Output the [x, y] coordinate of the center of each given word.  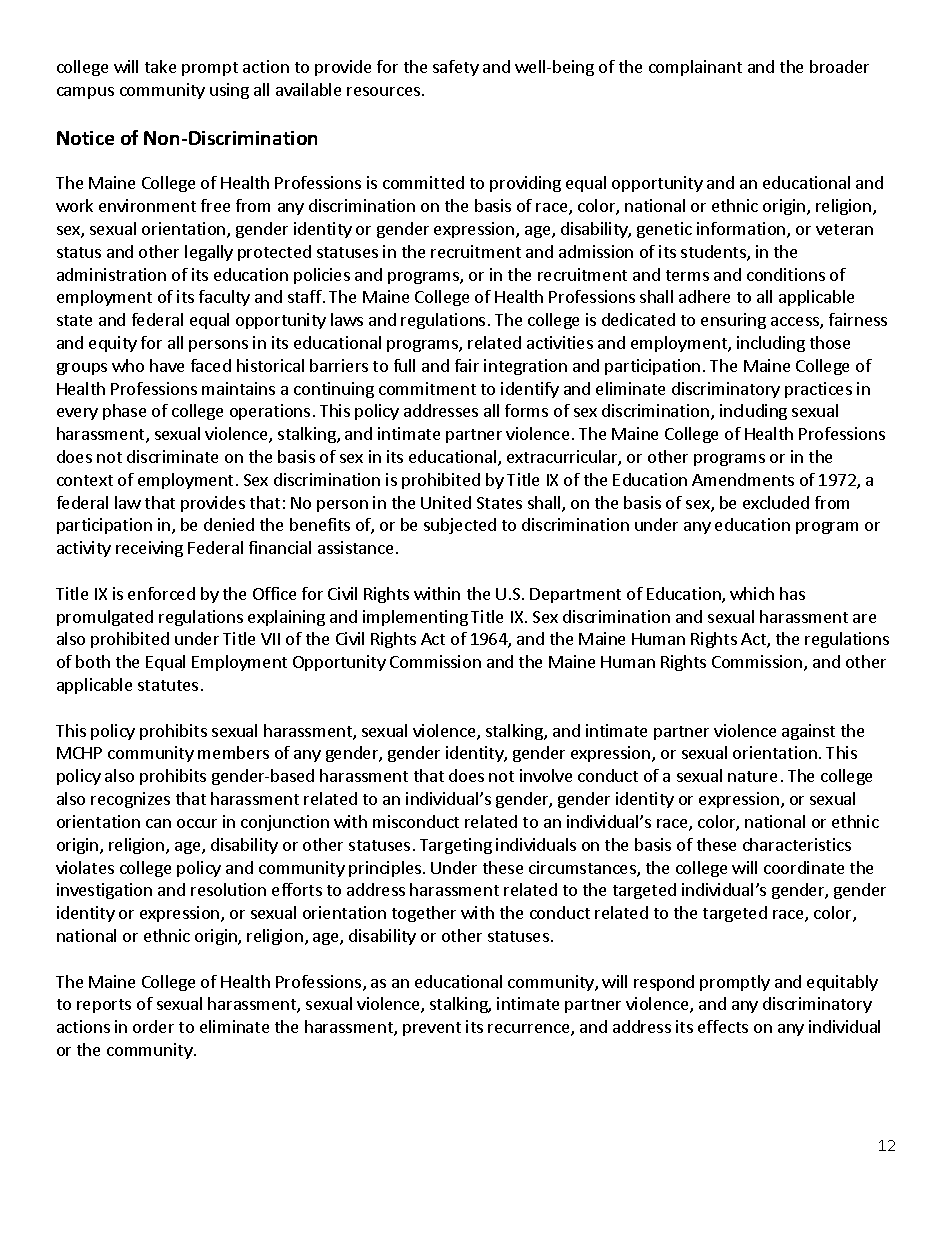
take [160, 66]
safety [456, 68]
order [153, 1026]
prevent [432, 1029]
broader [839, 66]
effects [723, 1026]
